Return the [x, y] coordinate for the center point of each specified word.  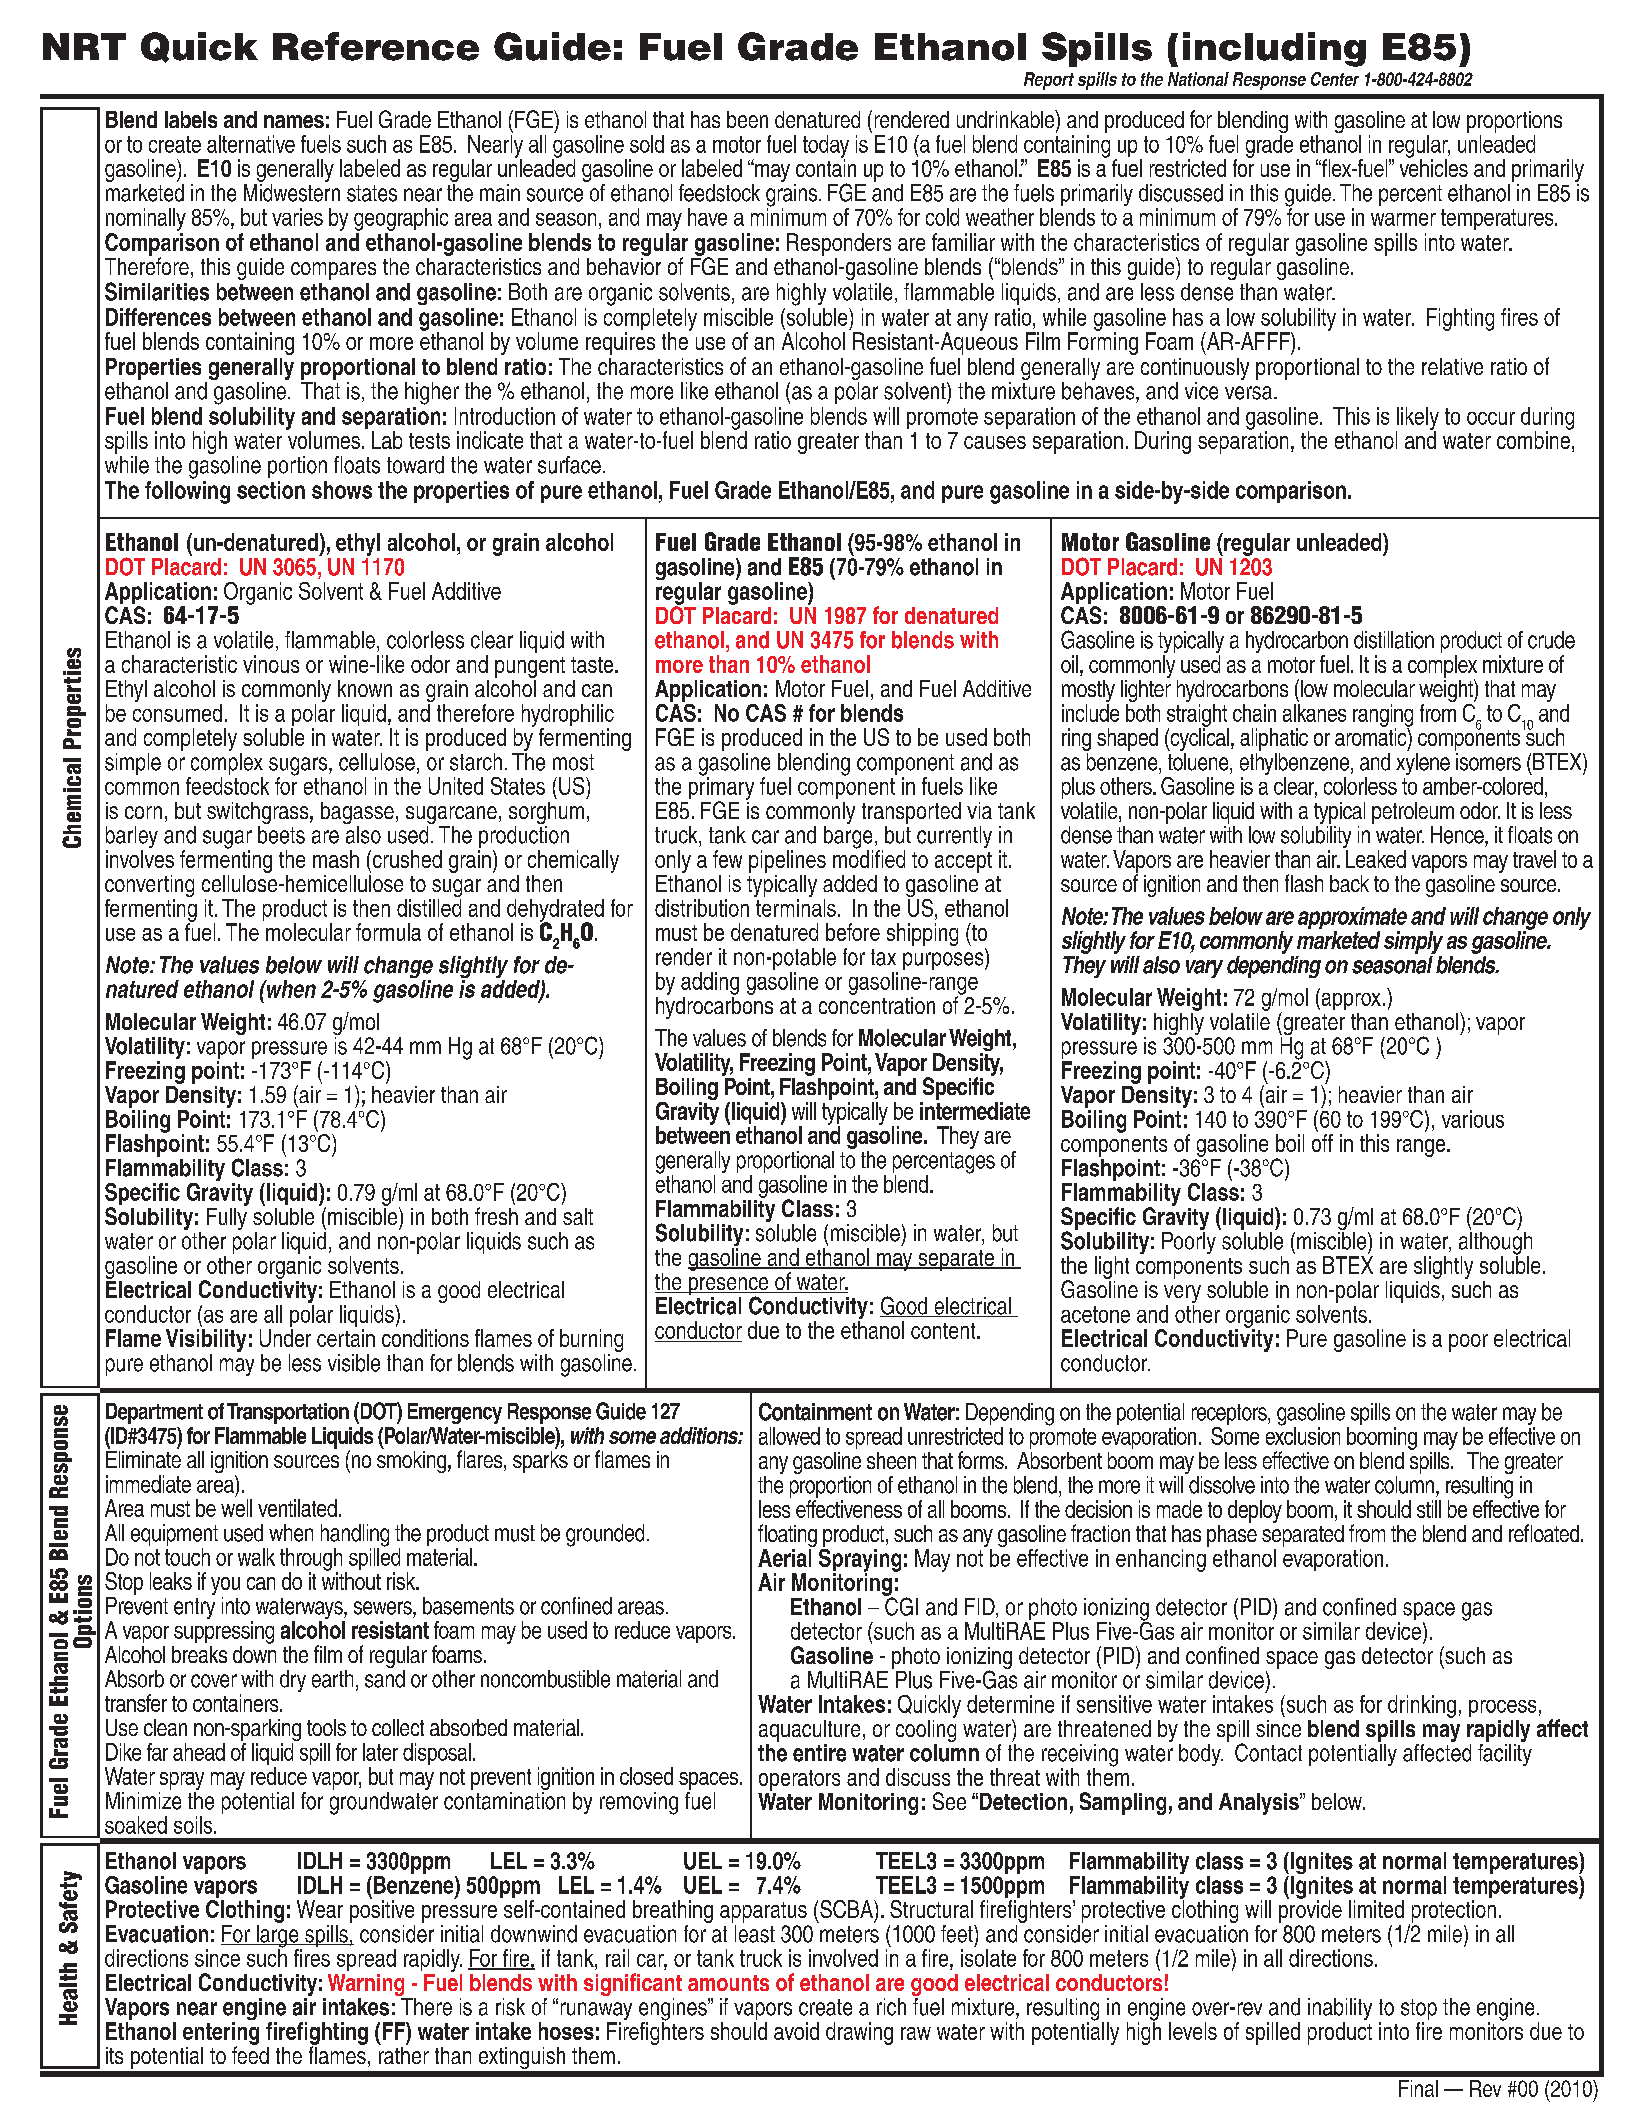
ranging [1383, 716]
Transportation [288, 1413]
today [826, 147]
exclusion [1303, 1435]
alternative [251, 144]
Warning [366, 1986]
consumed [177, 713]
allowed [789, 1436]
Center [1335, 79]
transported [911, 813]
